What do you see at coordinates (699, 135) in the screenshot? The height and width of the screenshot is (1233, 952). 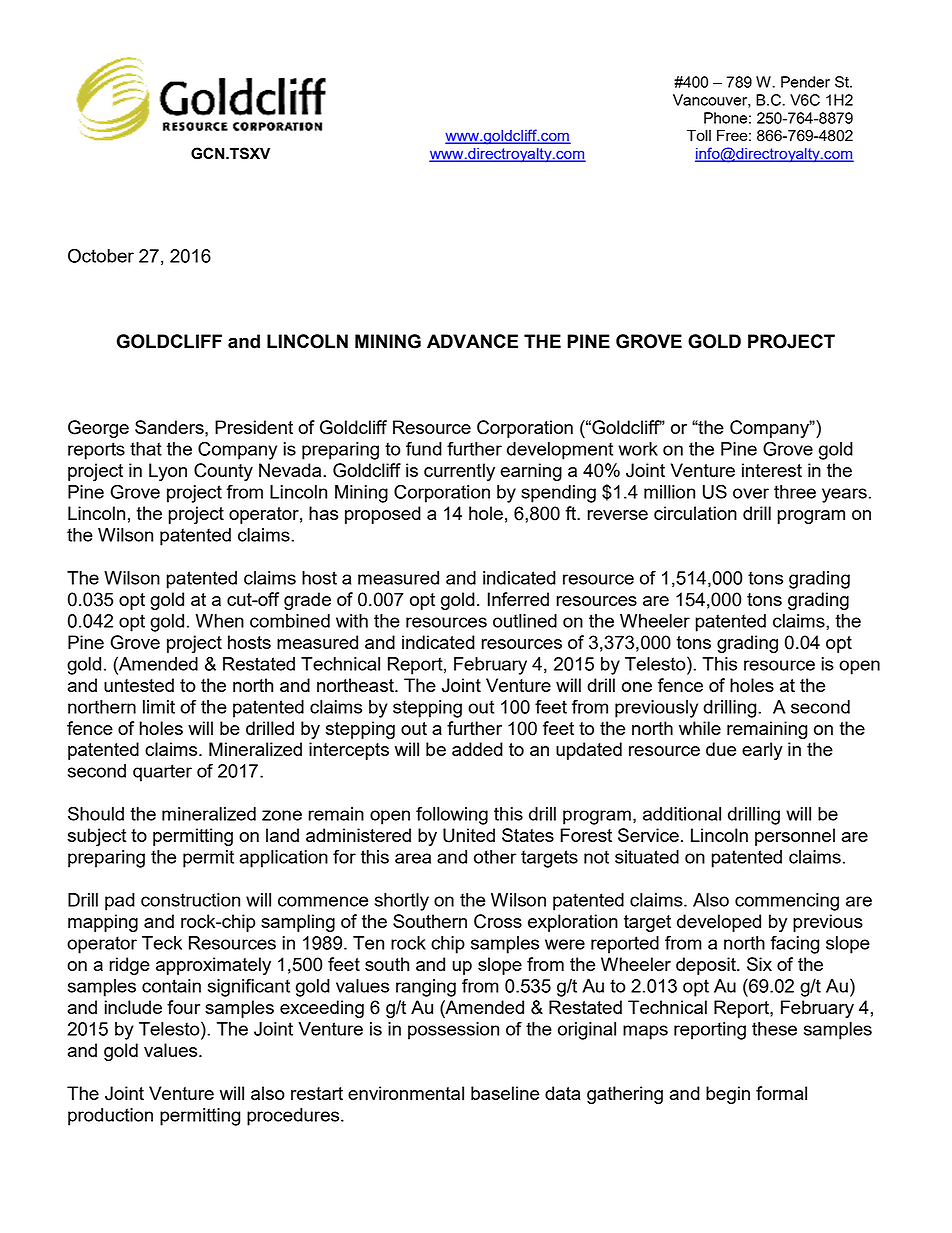 I see `Toll` at bounding box center [699, 135].
